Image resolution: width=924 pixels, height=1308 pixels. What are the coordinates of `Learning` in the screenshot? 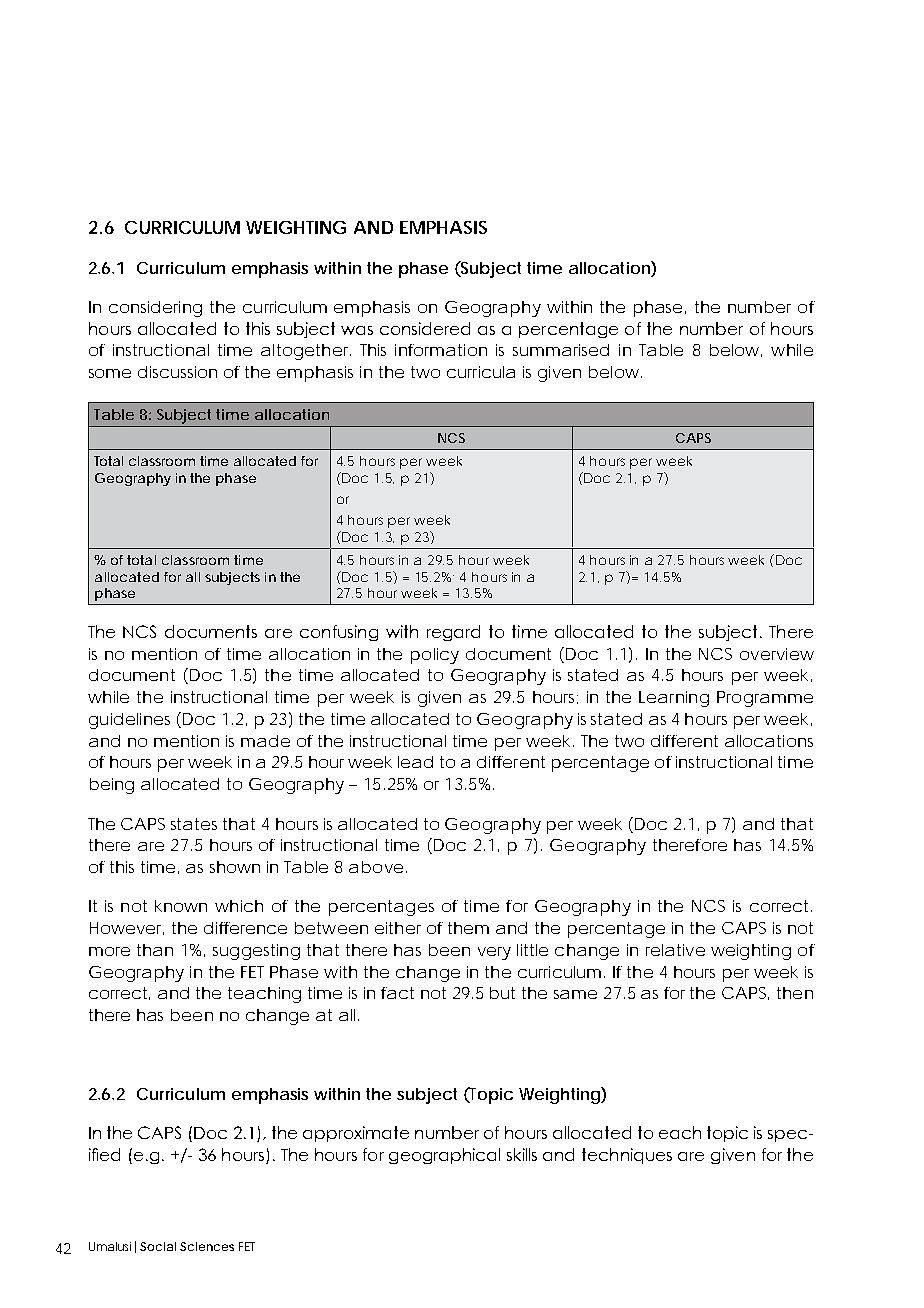 It's located at (674, 699).
